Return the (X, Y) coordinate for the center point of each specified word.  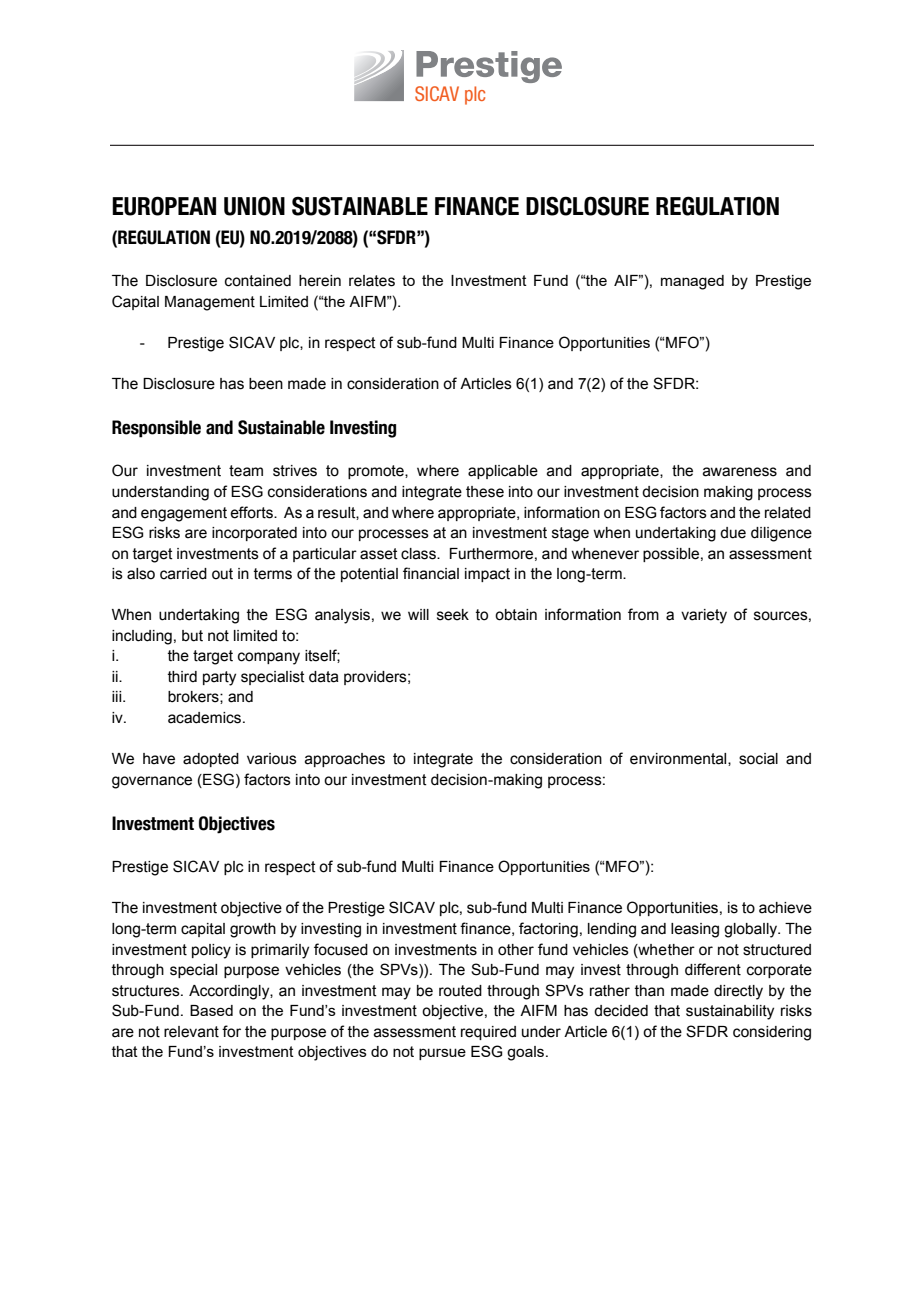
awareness (740, 472)
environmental (679, 759)
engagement (184, 514)
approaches (345, 760)
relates (372, 281)
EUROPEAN (164, 206)
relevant (191, 1032)
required (488, 1033)
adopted (211, 760)
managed (692, 282)
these (485, 492)
